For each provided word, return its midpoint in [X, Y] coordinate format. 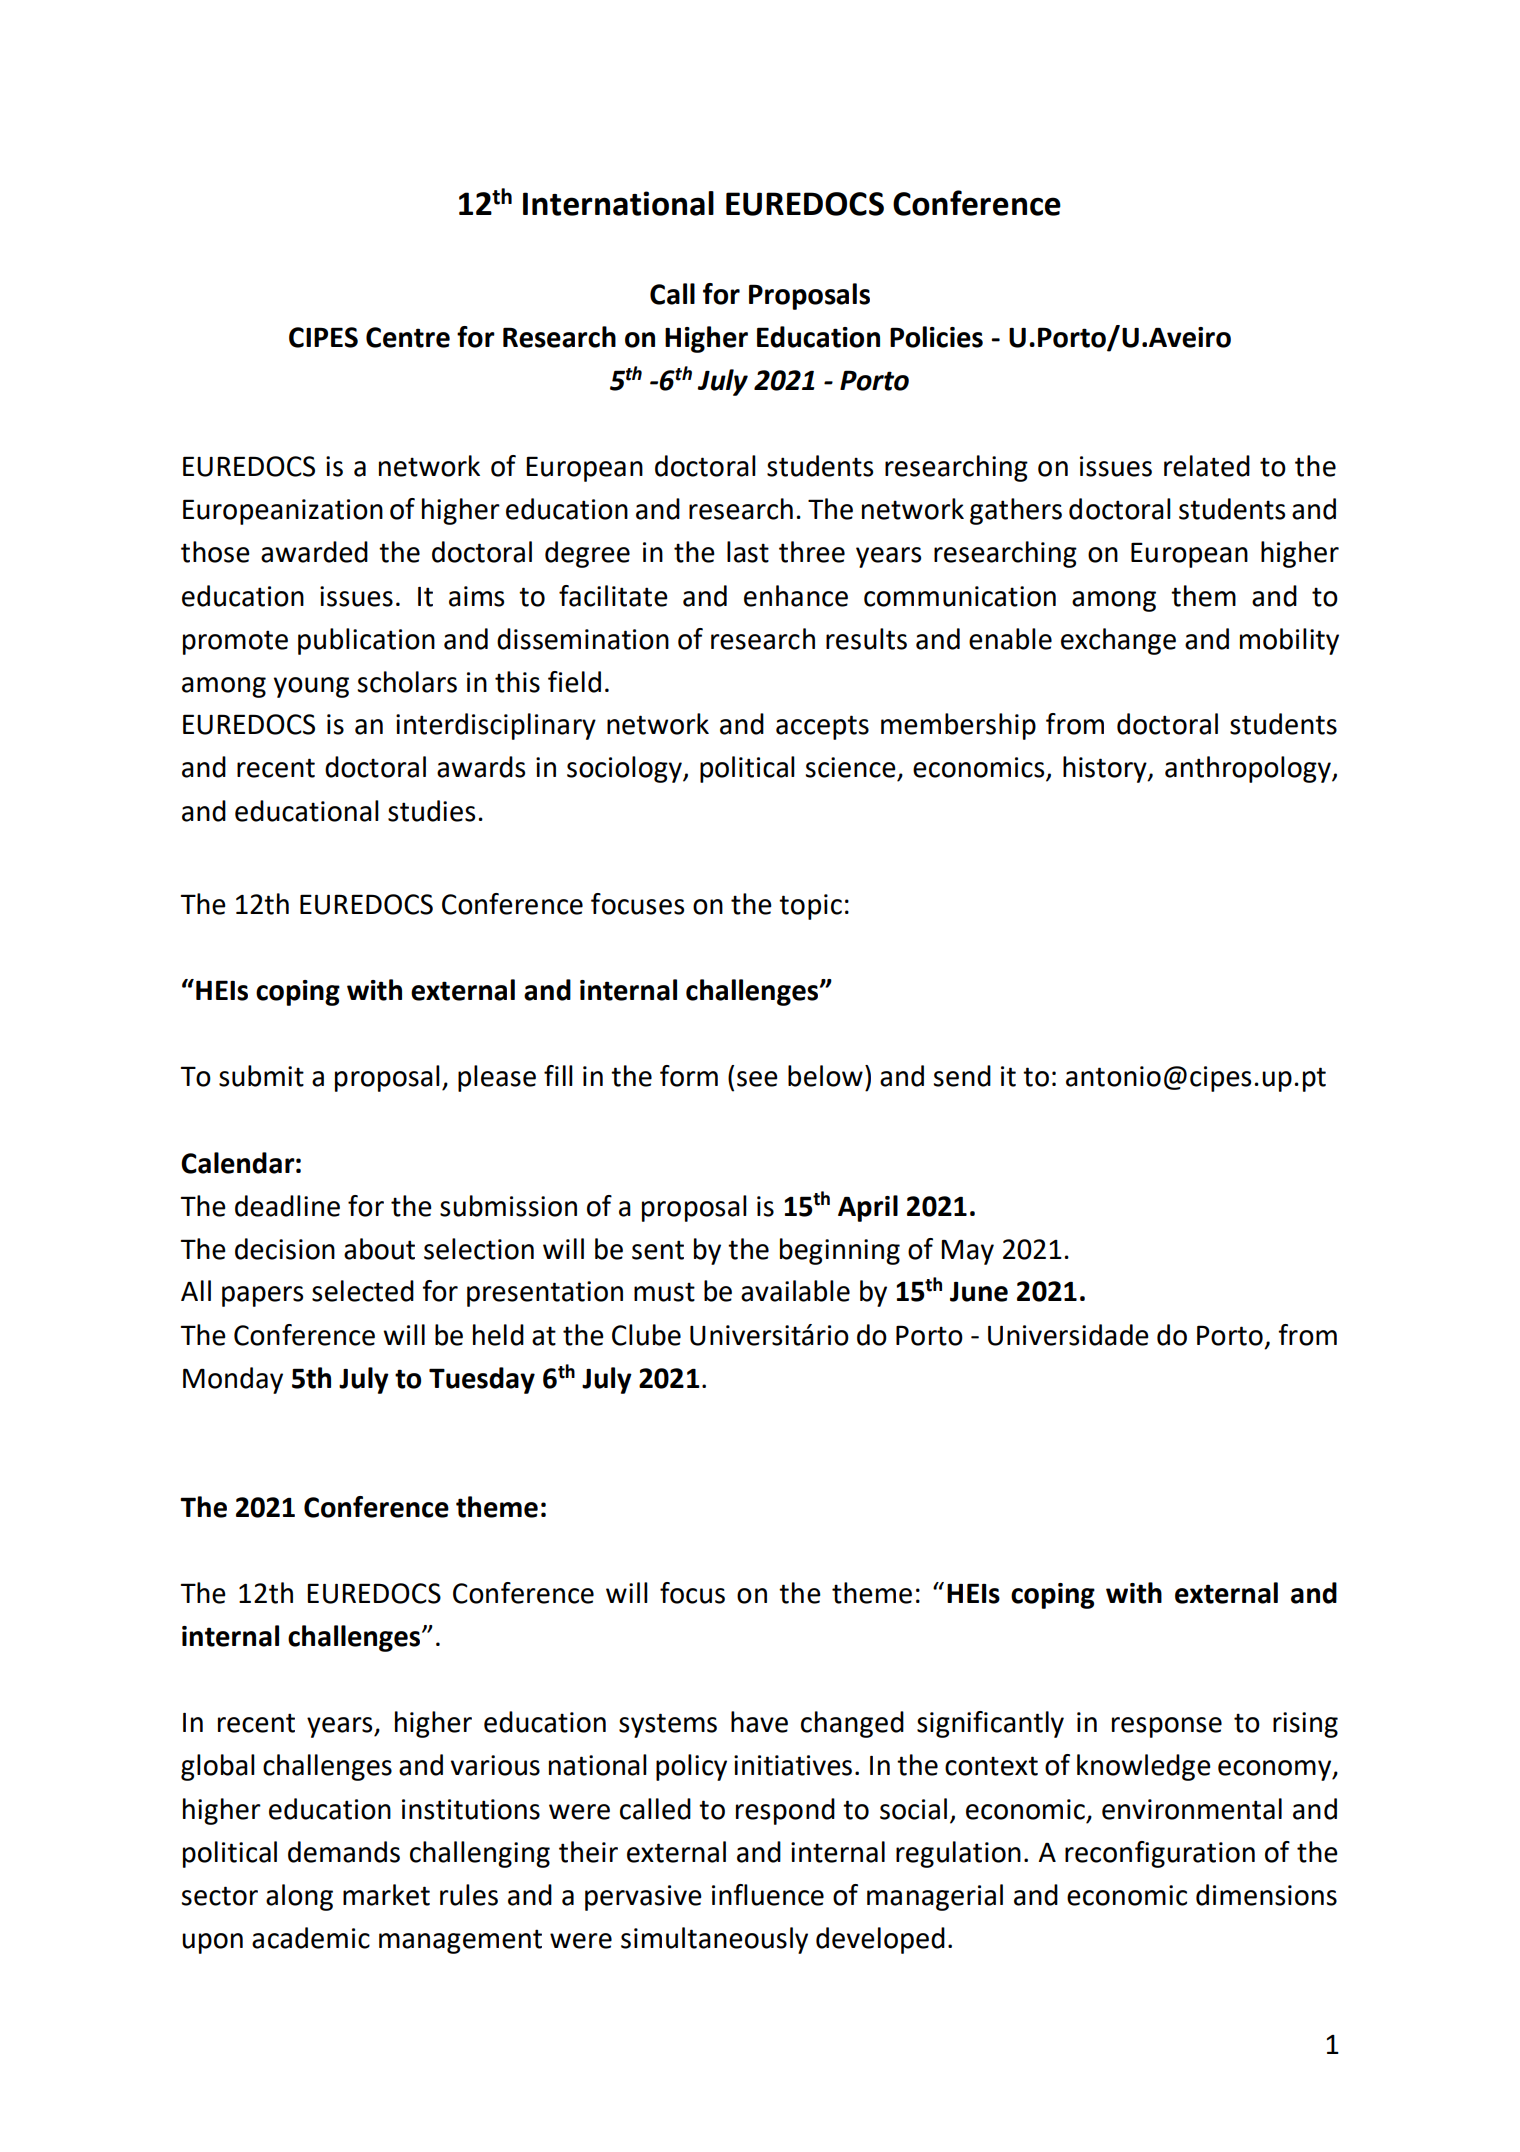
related [1207, 466]
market [386, 1895]
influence [768, 1895]
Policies [936, 337]
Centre [408, 337]
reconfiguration [1160, 1854]
